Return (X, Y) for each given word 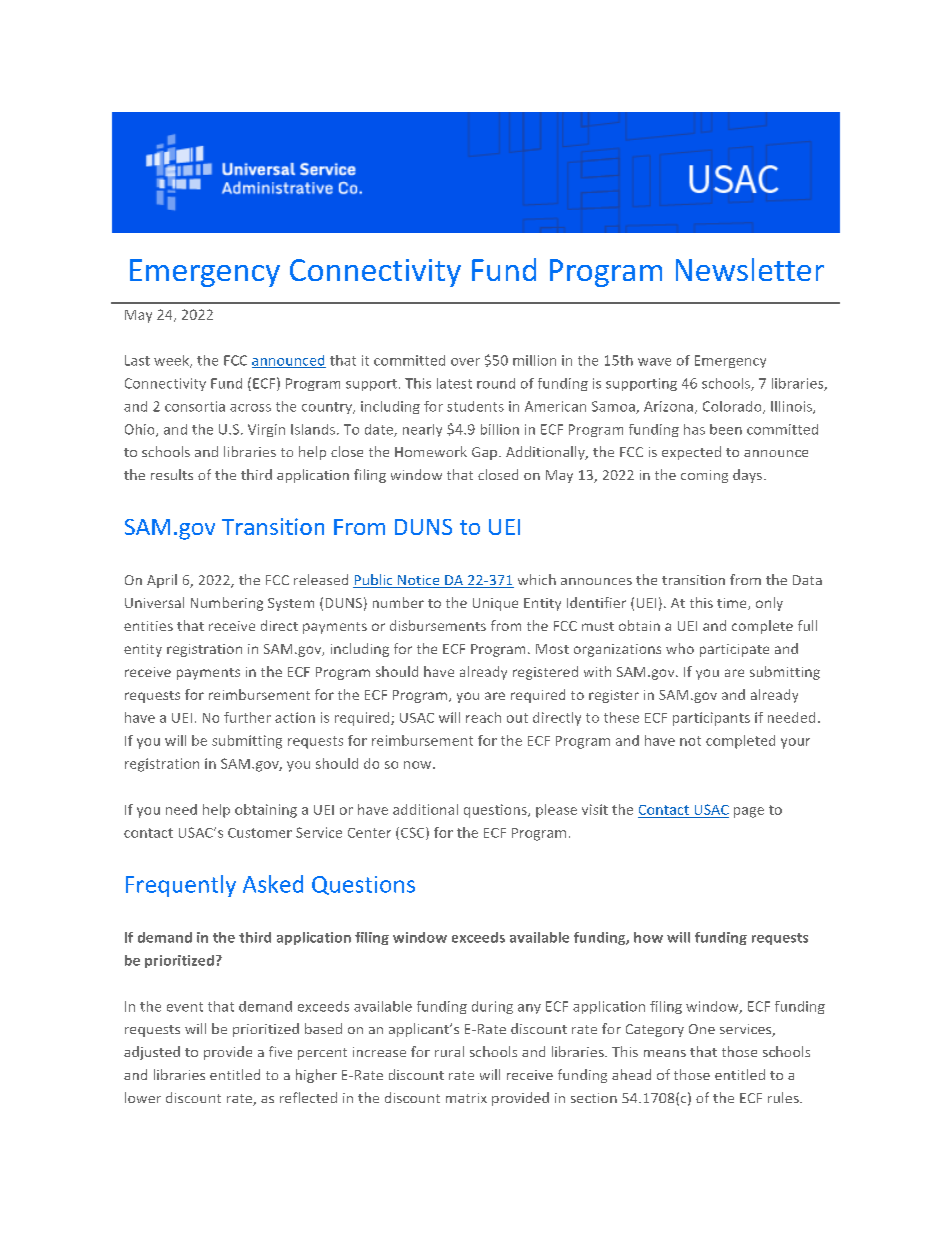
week (172, 361)
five (280, 1051)
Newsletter (750, 269)
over (465, 362)
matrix (466, 1098)
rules (784, 1097)
